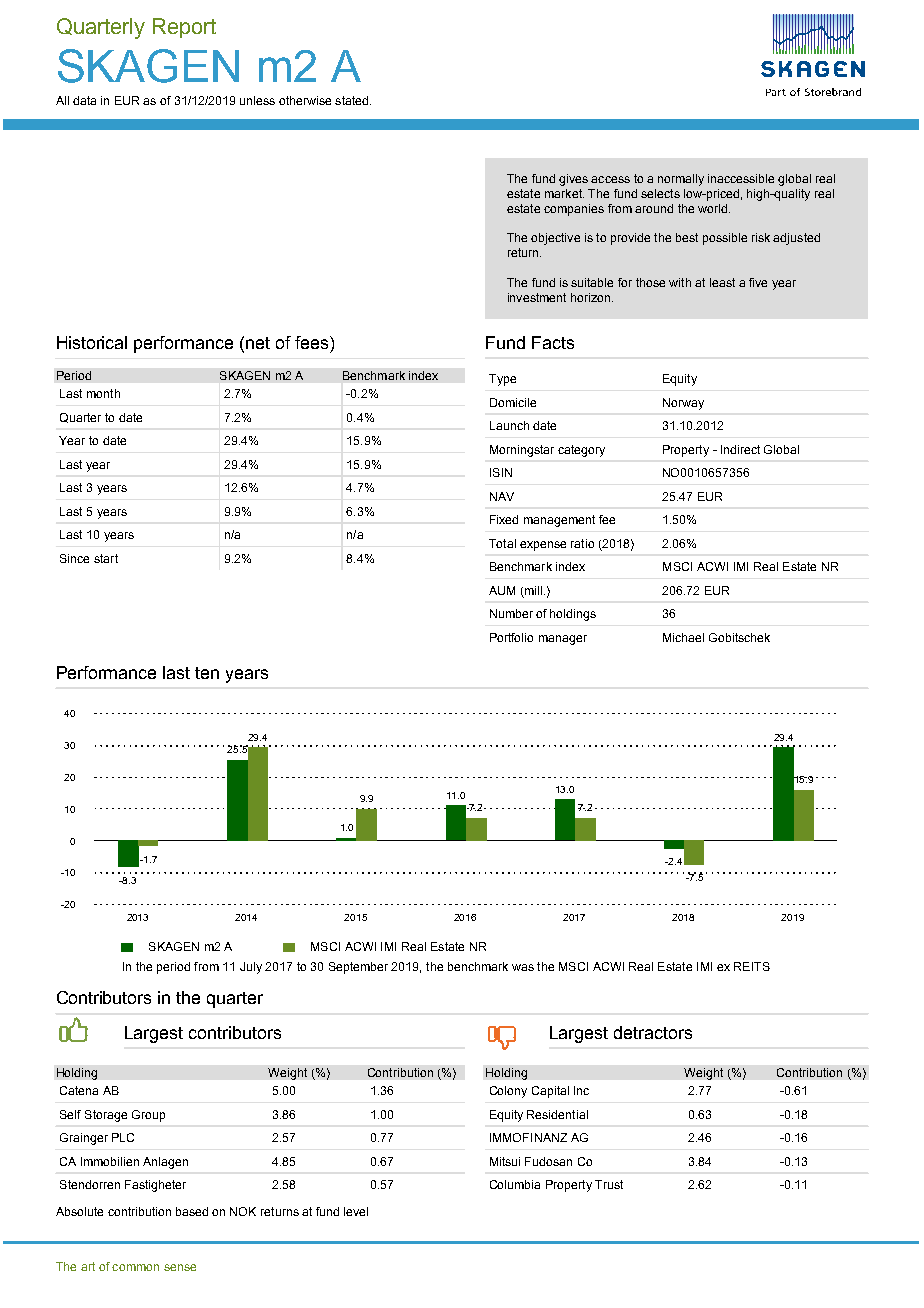  I want to click on July, so click(251, 968).
